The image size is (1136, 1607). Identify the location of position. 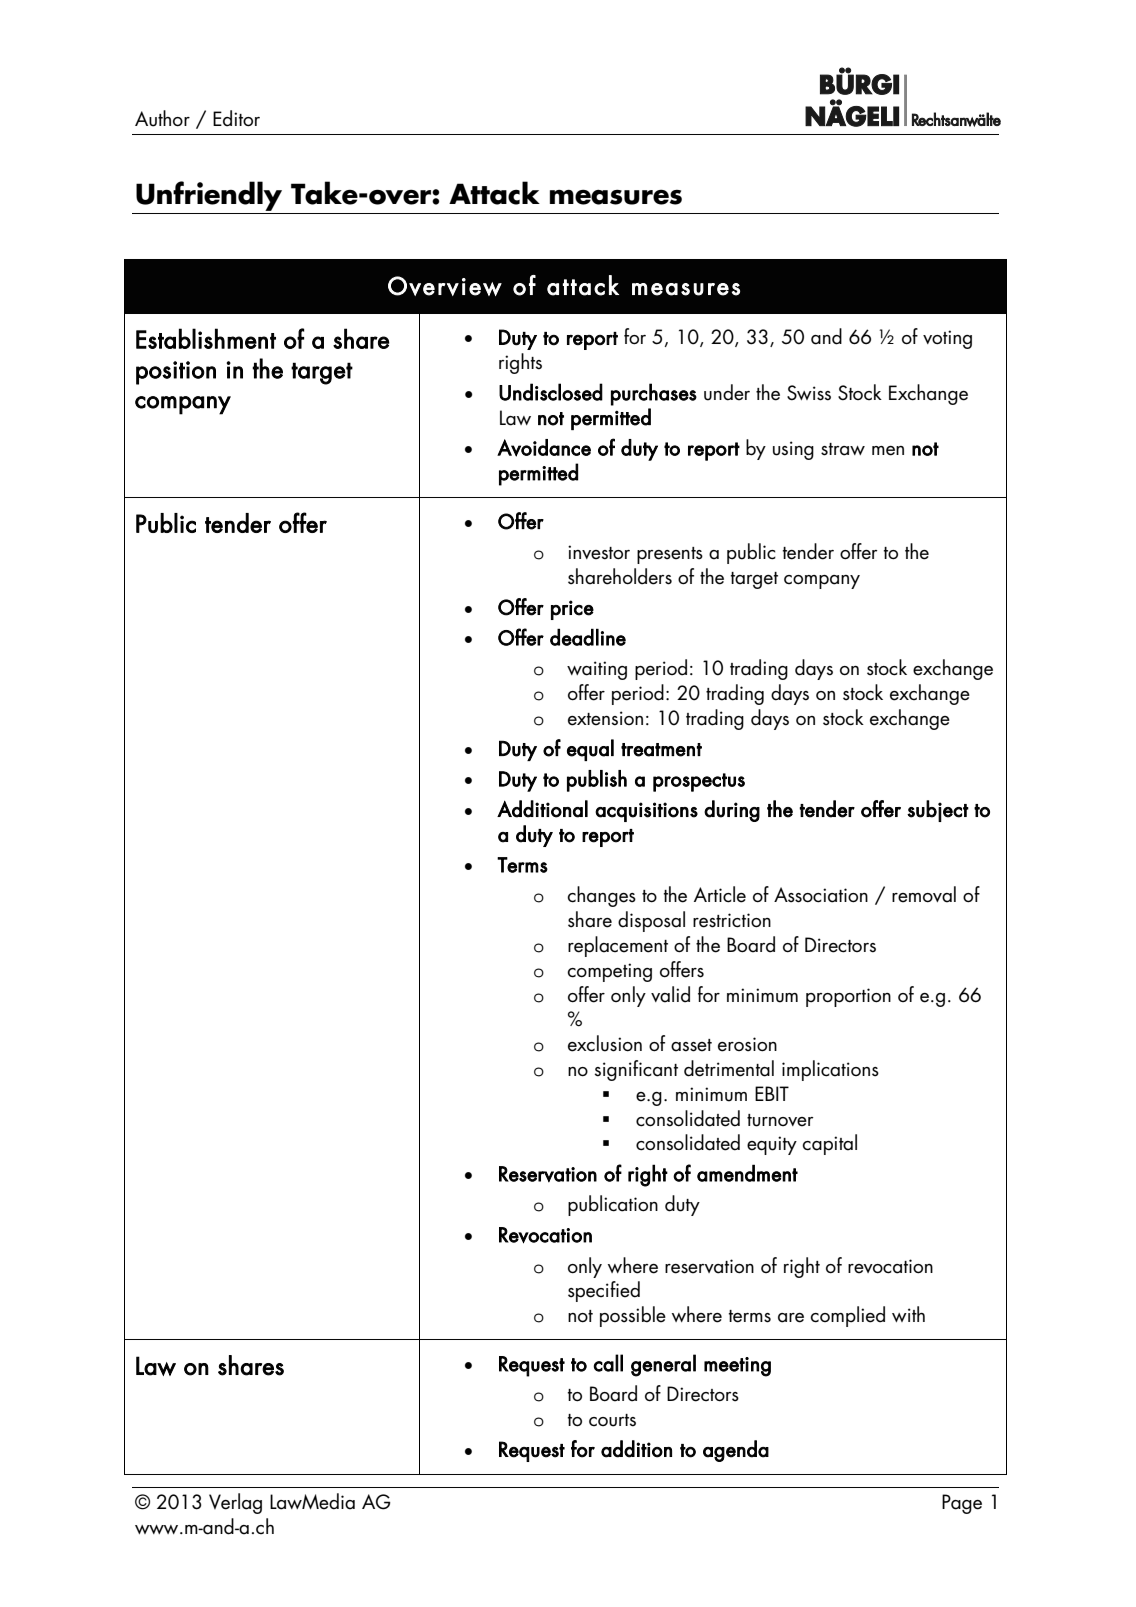
(176, 373).
